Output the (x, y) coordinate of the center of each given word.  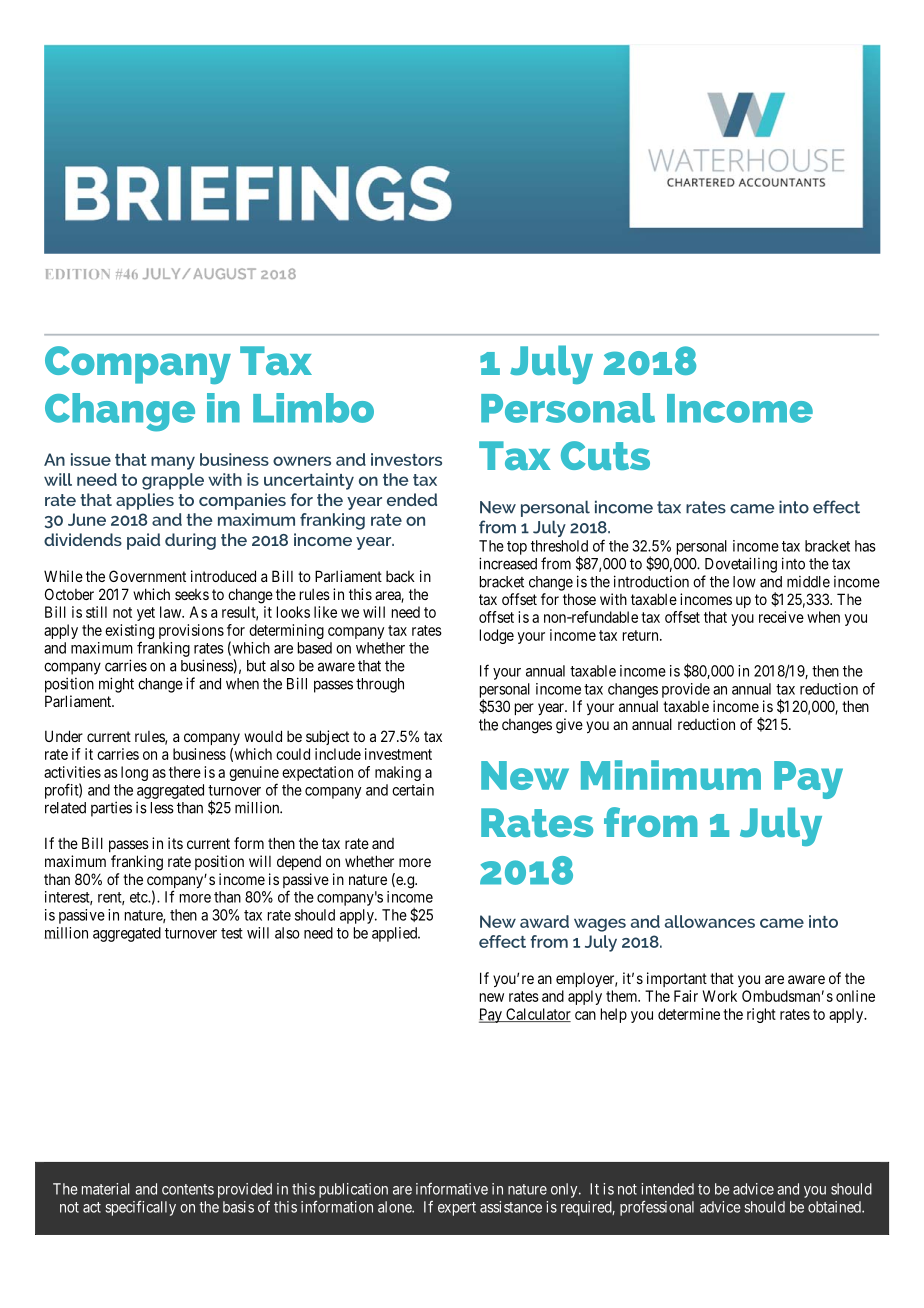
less (162, 808)
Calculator (537, 1015)
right (761, 1015)
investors (406, 459)
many (173, 463)
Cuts (605, 455)
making (398, 773)
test (232, 933)
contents (188, 1189)
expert (457, 1209)
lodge (497, 636)
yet (146, 614)
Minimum (671, 775)
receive (781, 617)
